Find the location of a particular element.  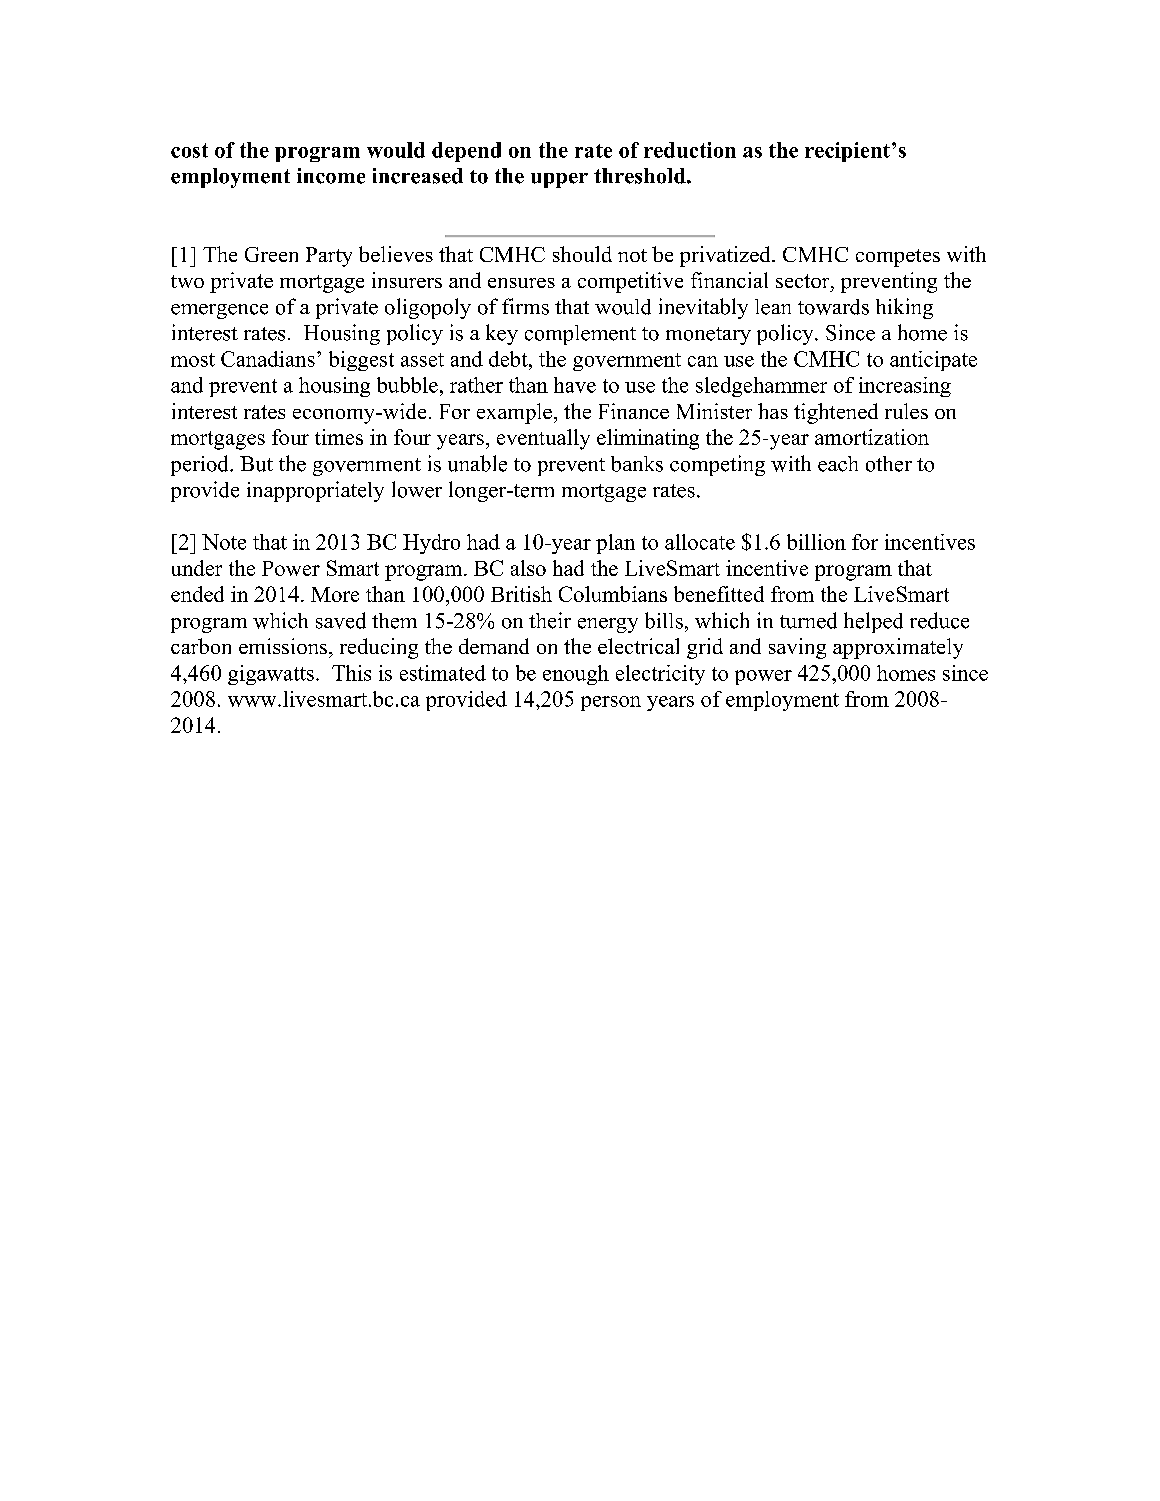

eventually is located at coordinates (543, 439).
